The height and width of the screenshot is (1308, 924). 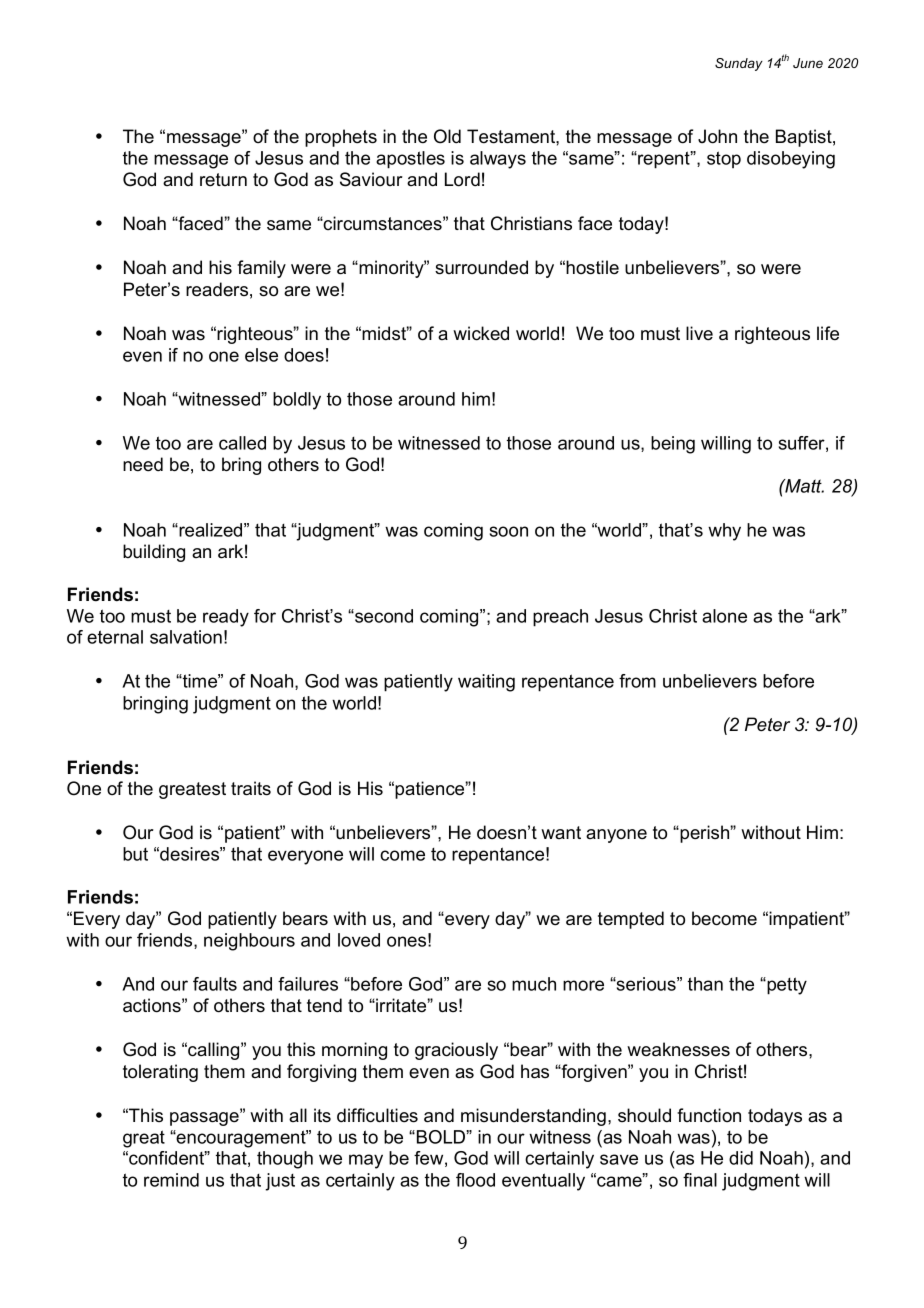 I want to click on alone, so click(x=724, y=616).
